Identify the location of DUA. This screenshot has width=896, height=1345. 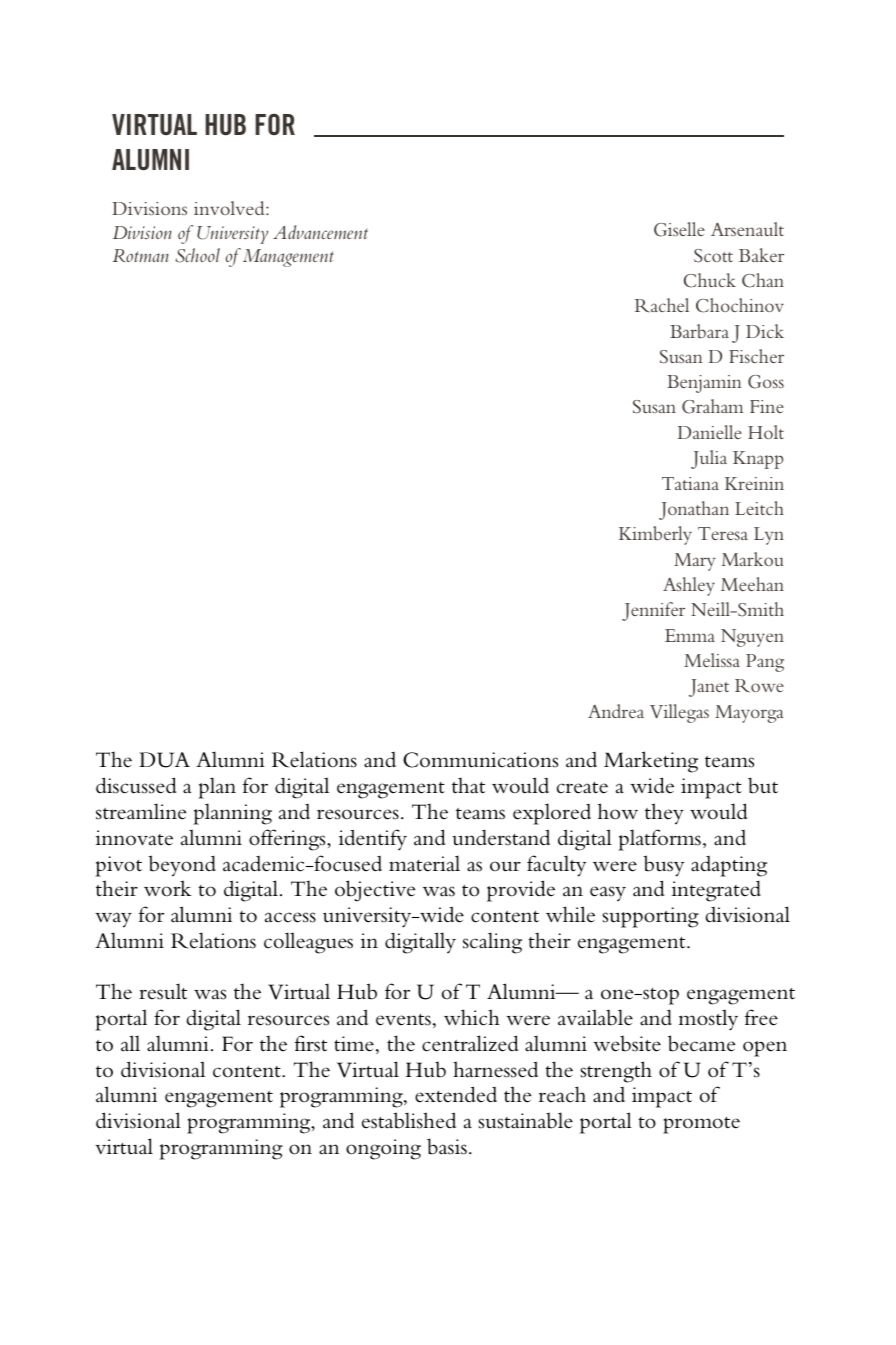
(164, 760).
